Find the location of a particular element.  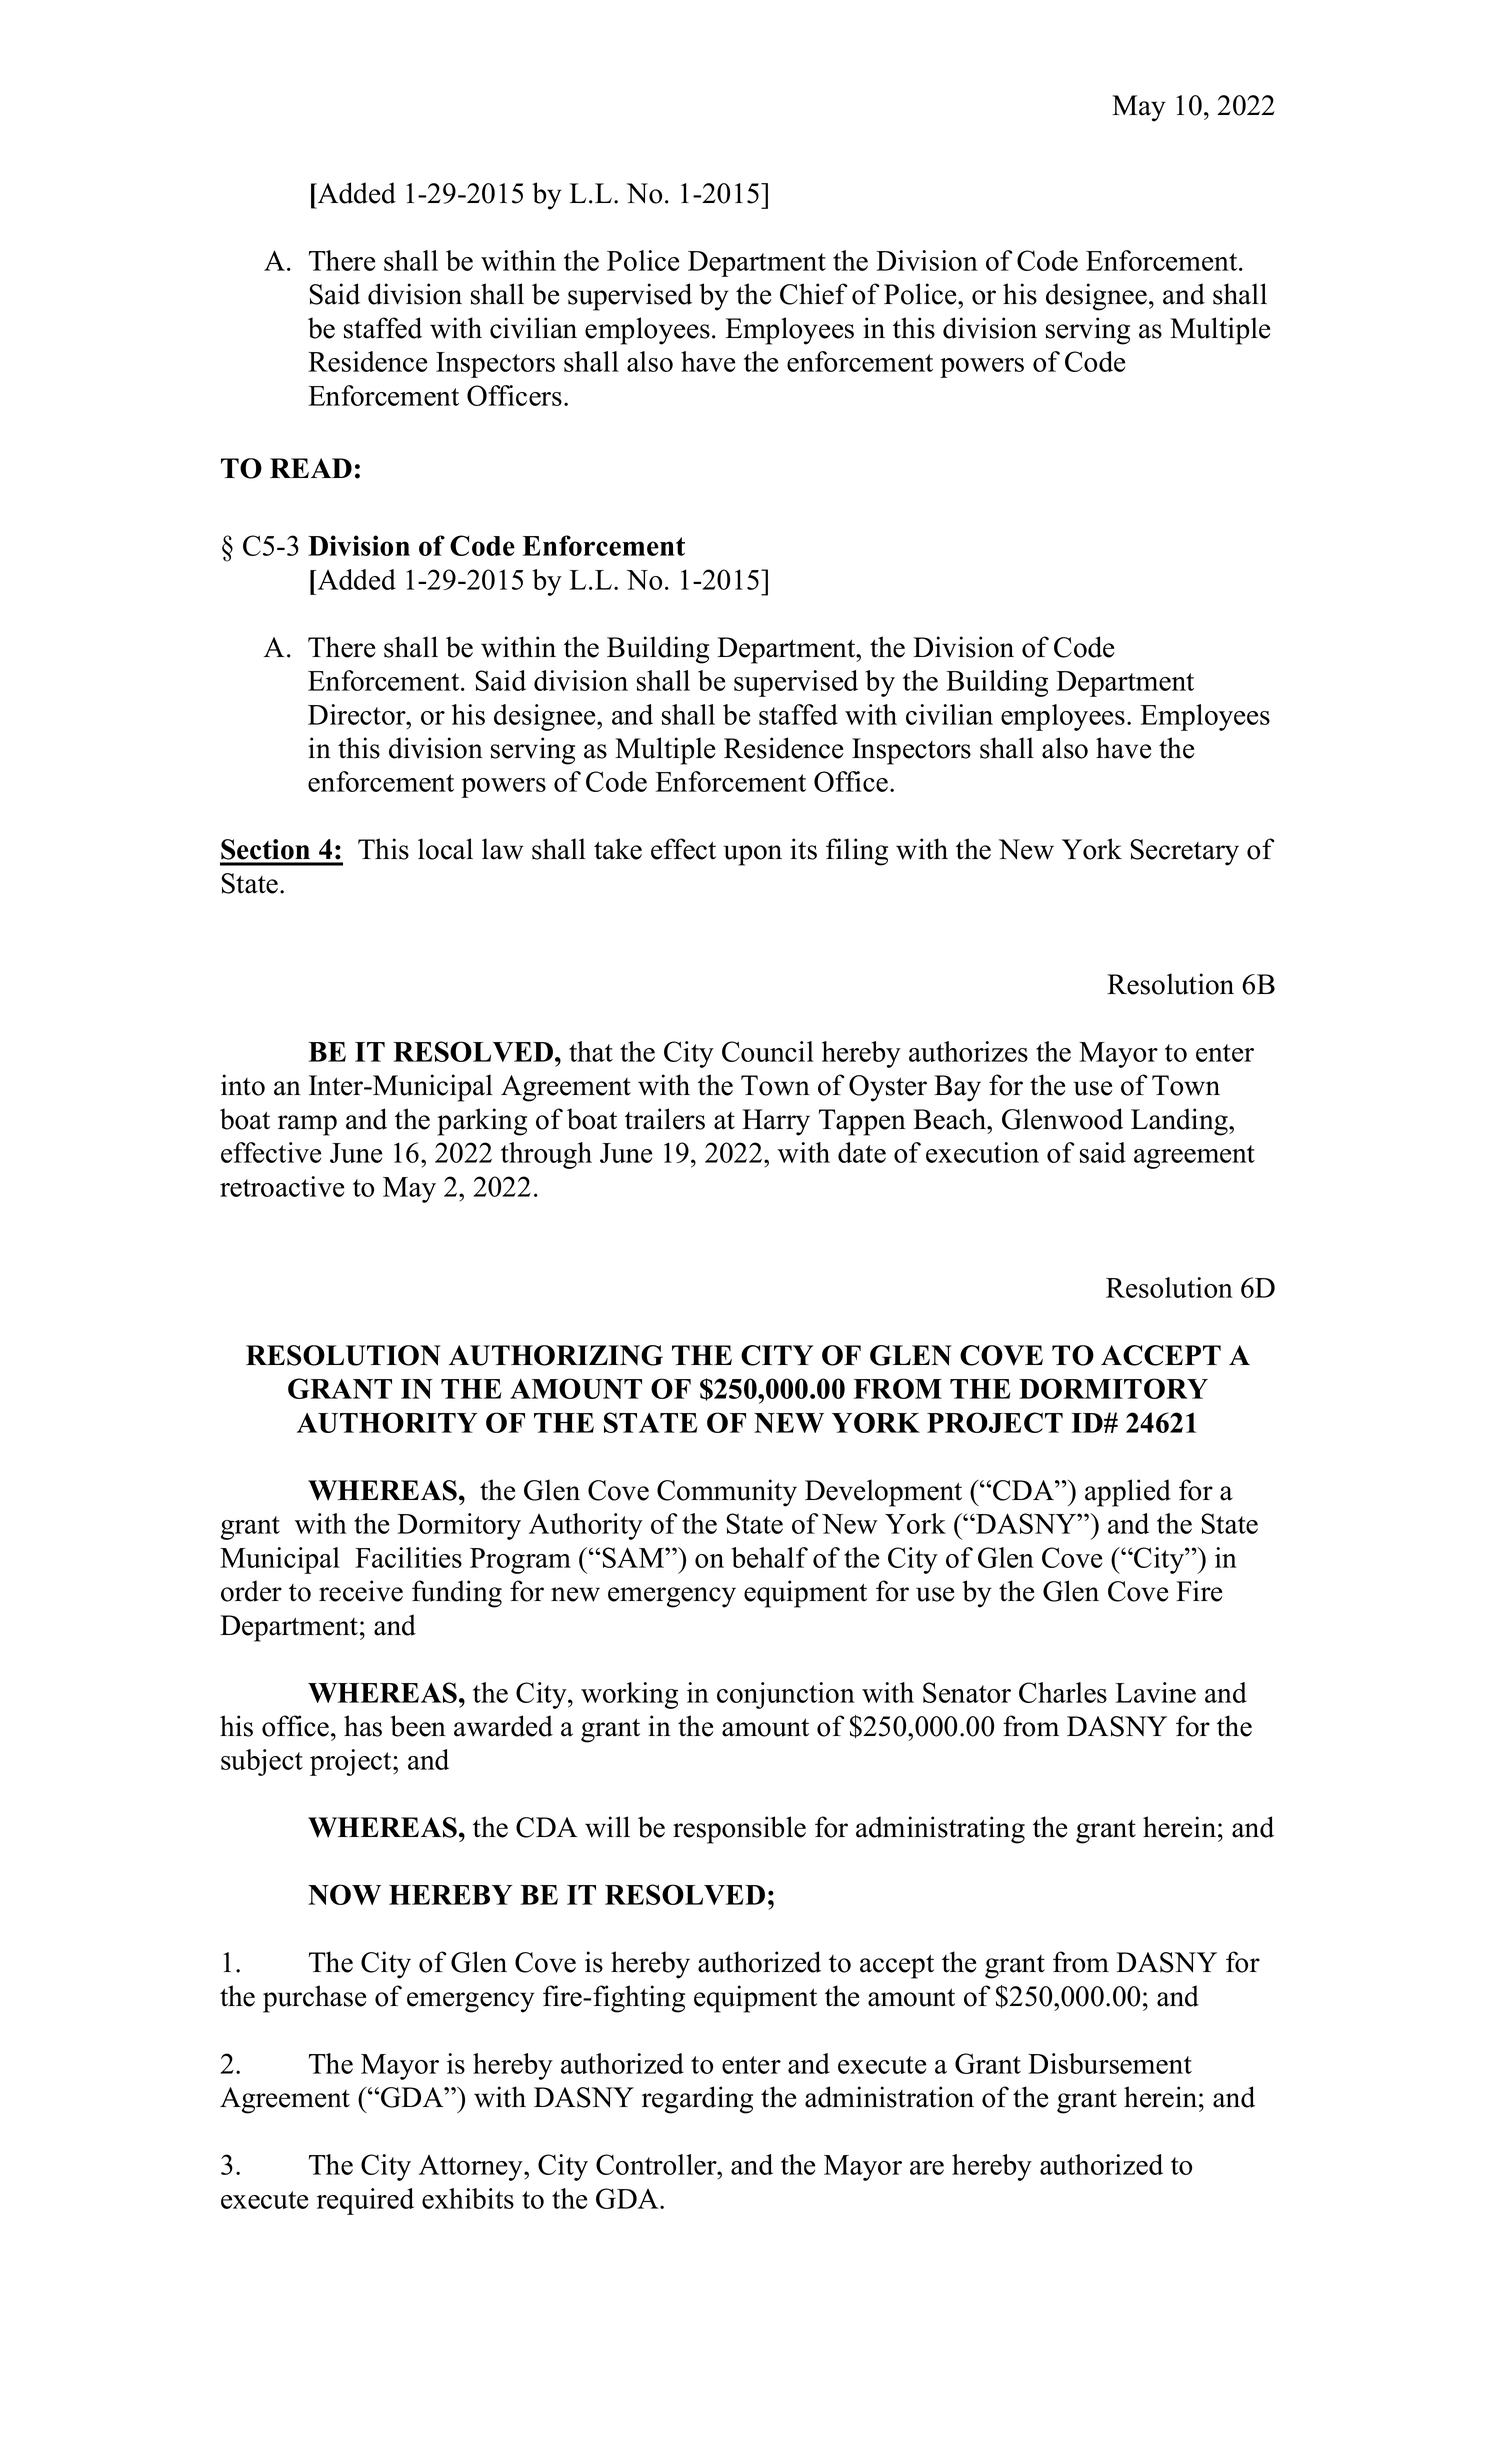

retroactive is located at coordinates (282, 1186).
